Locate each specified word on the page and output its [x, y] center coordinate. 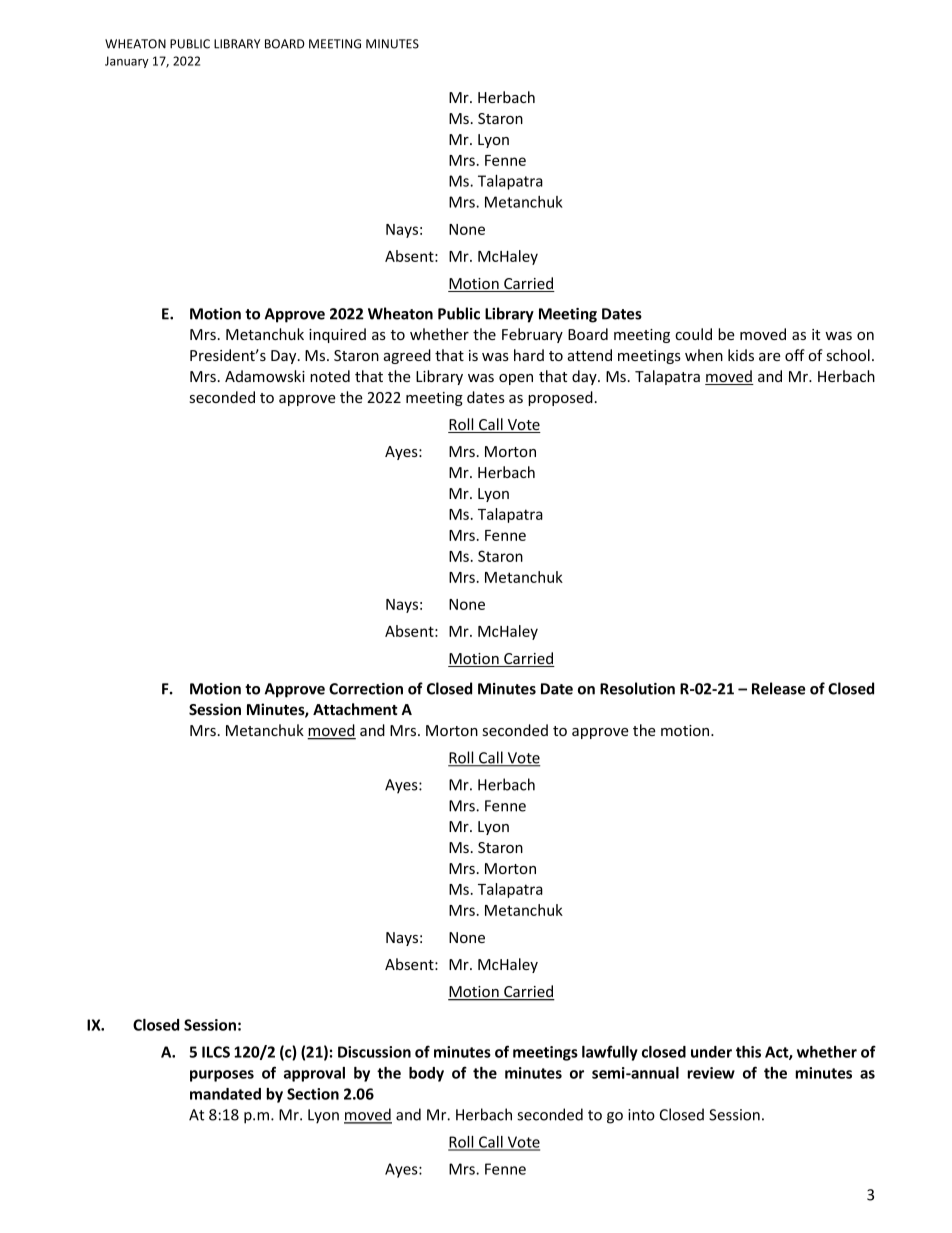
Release [779, 688]
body [426, 1074]
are [770, 357]
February [532, 335]
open [516, 379]
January [127, 62]
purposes [222, 1076]
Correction [366, 689]
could [693, 334]
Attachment [355, 709]
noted [330, 376]
